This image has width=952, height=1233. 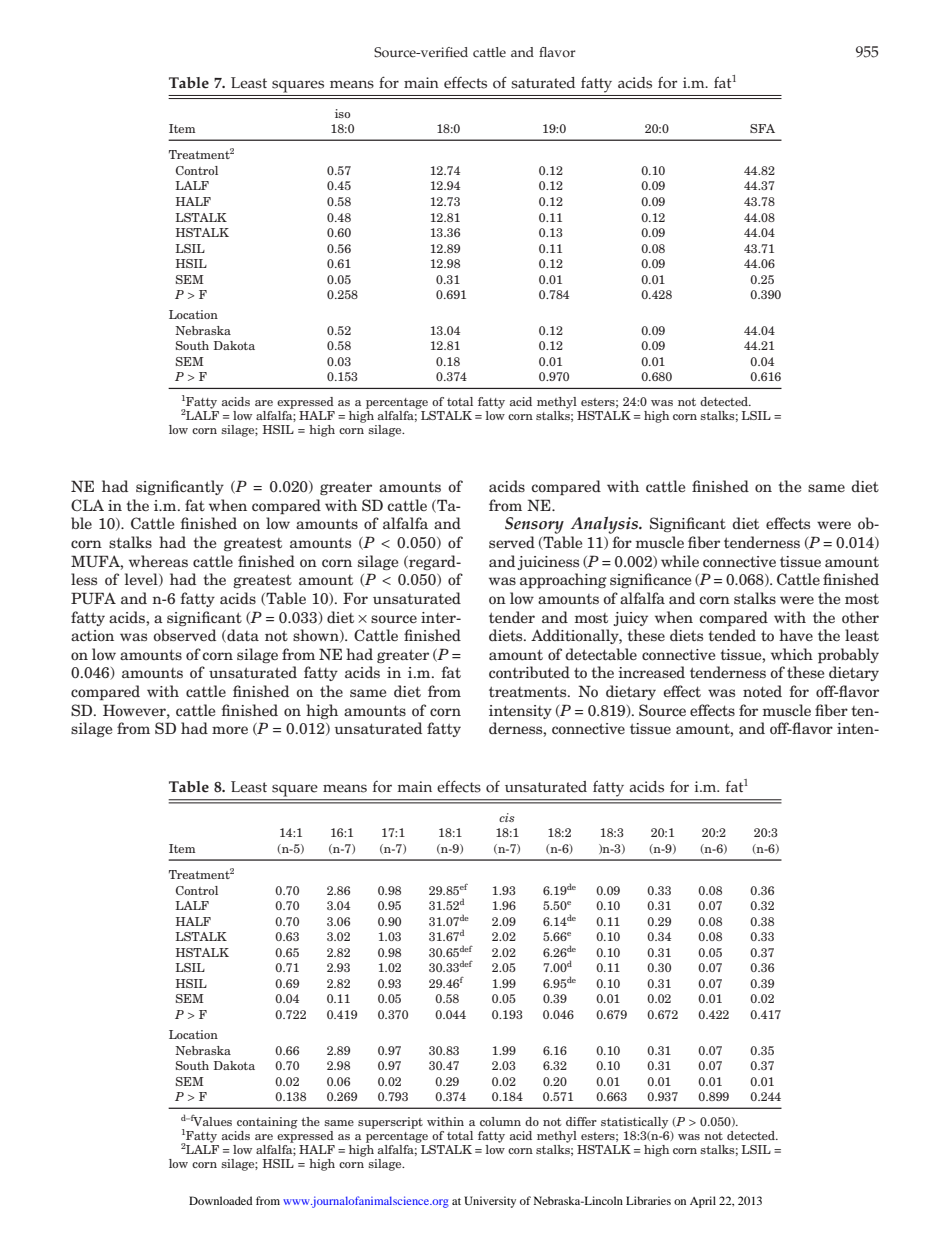 What do you see at coordinates (267, 1123) in the image?
I see `containing` at bounding box center [267, 1123].
